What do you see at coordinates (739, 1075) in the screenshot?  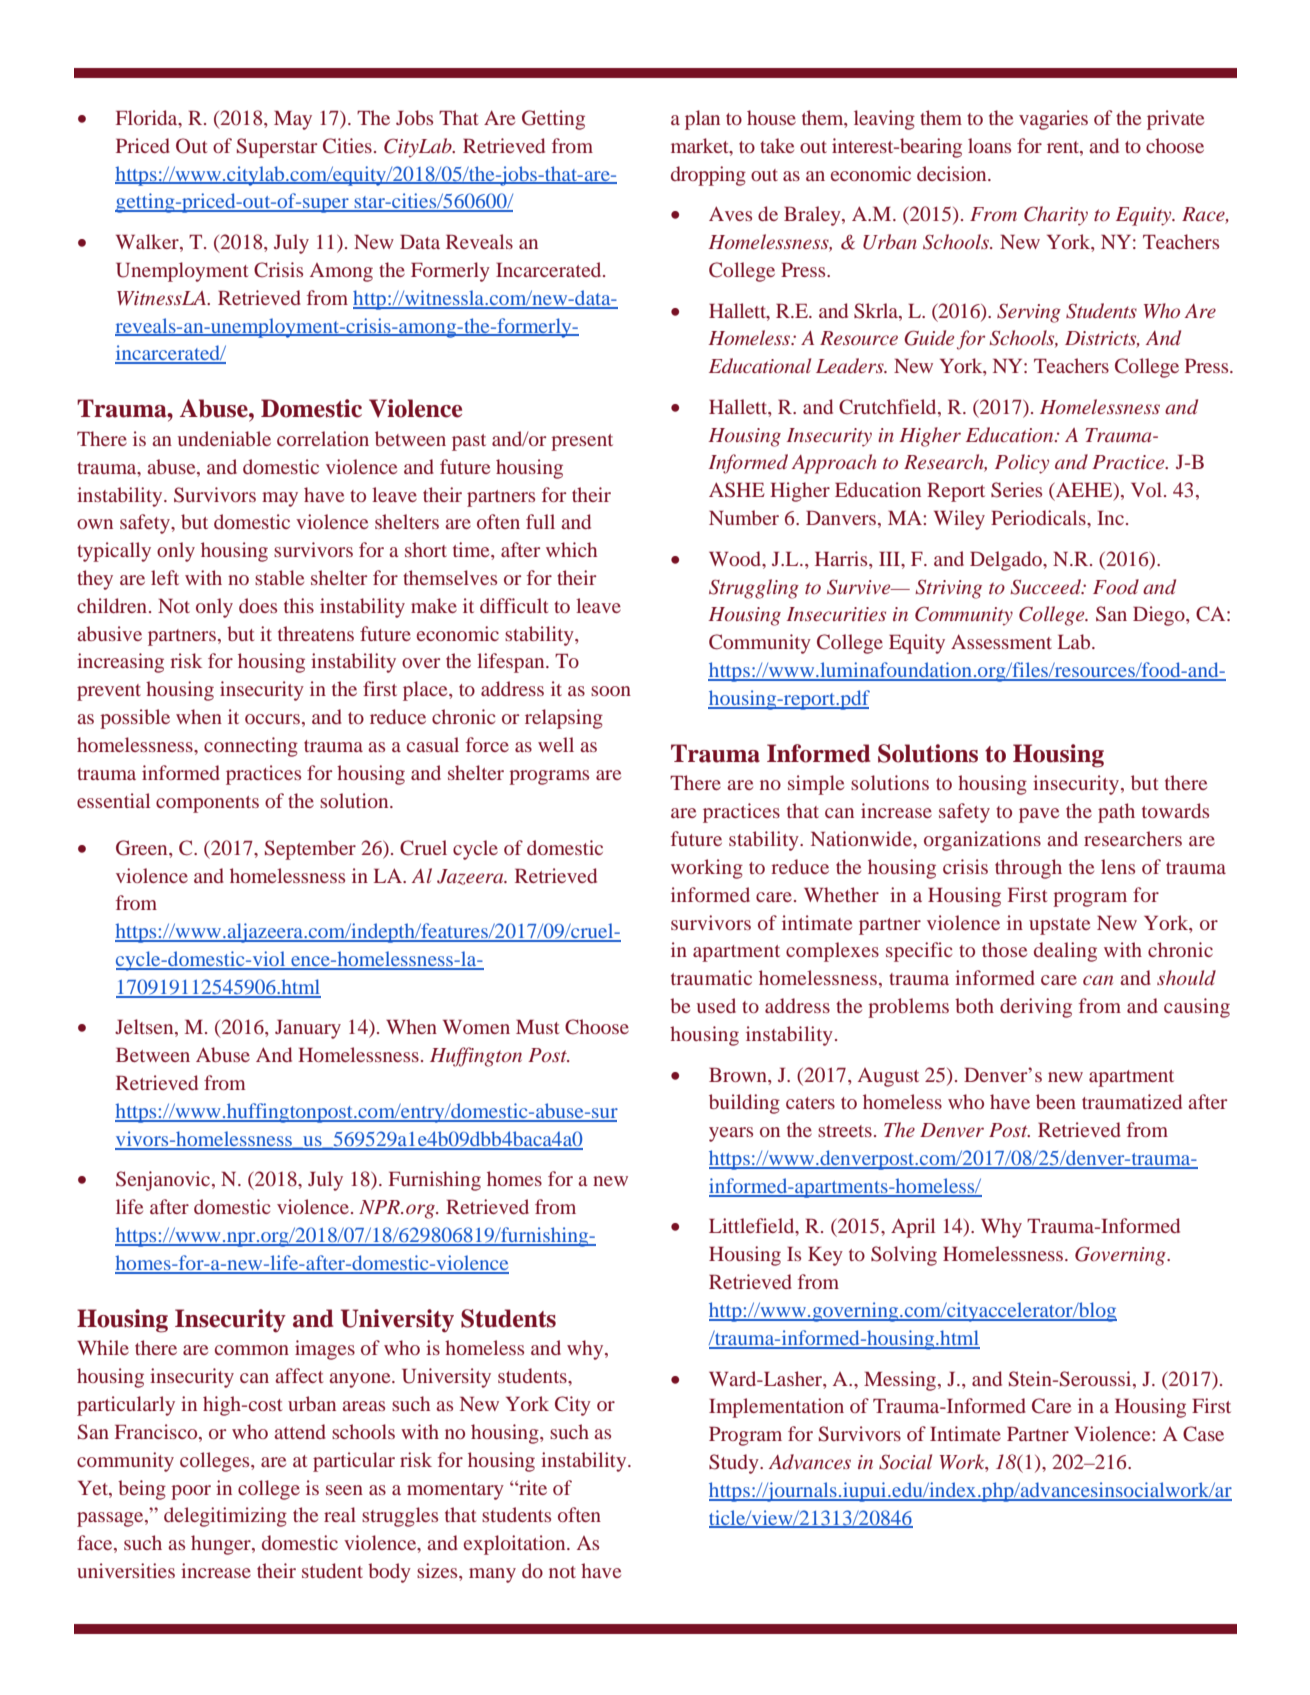 I see `Brown` at bounding box center [739, 1075].
